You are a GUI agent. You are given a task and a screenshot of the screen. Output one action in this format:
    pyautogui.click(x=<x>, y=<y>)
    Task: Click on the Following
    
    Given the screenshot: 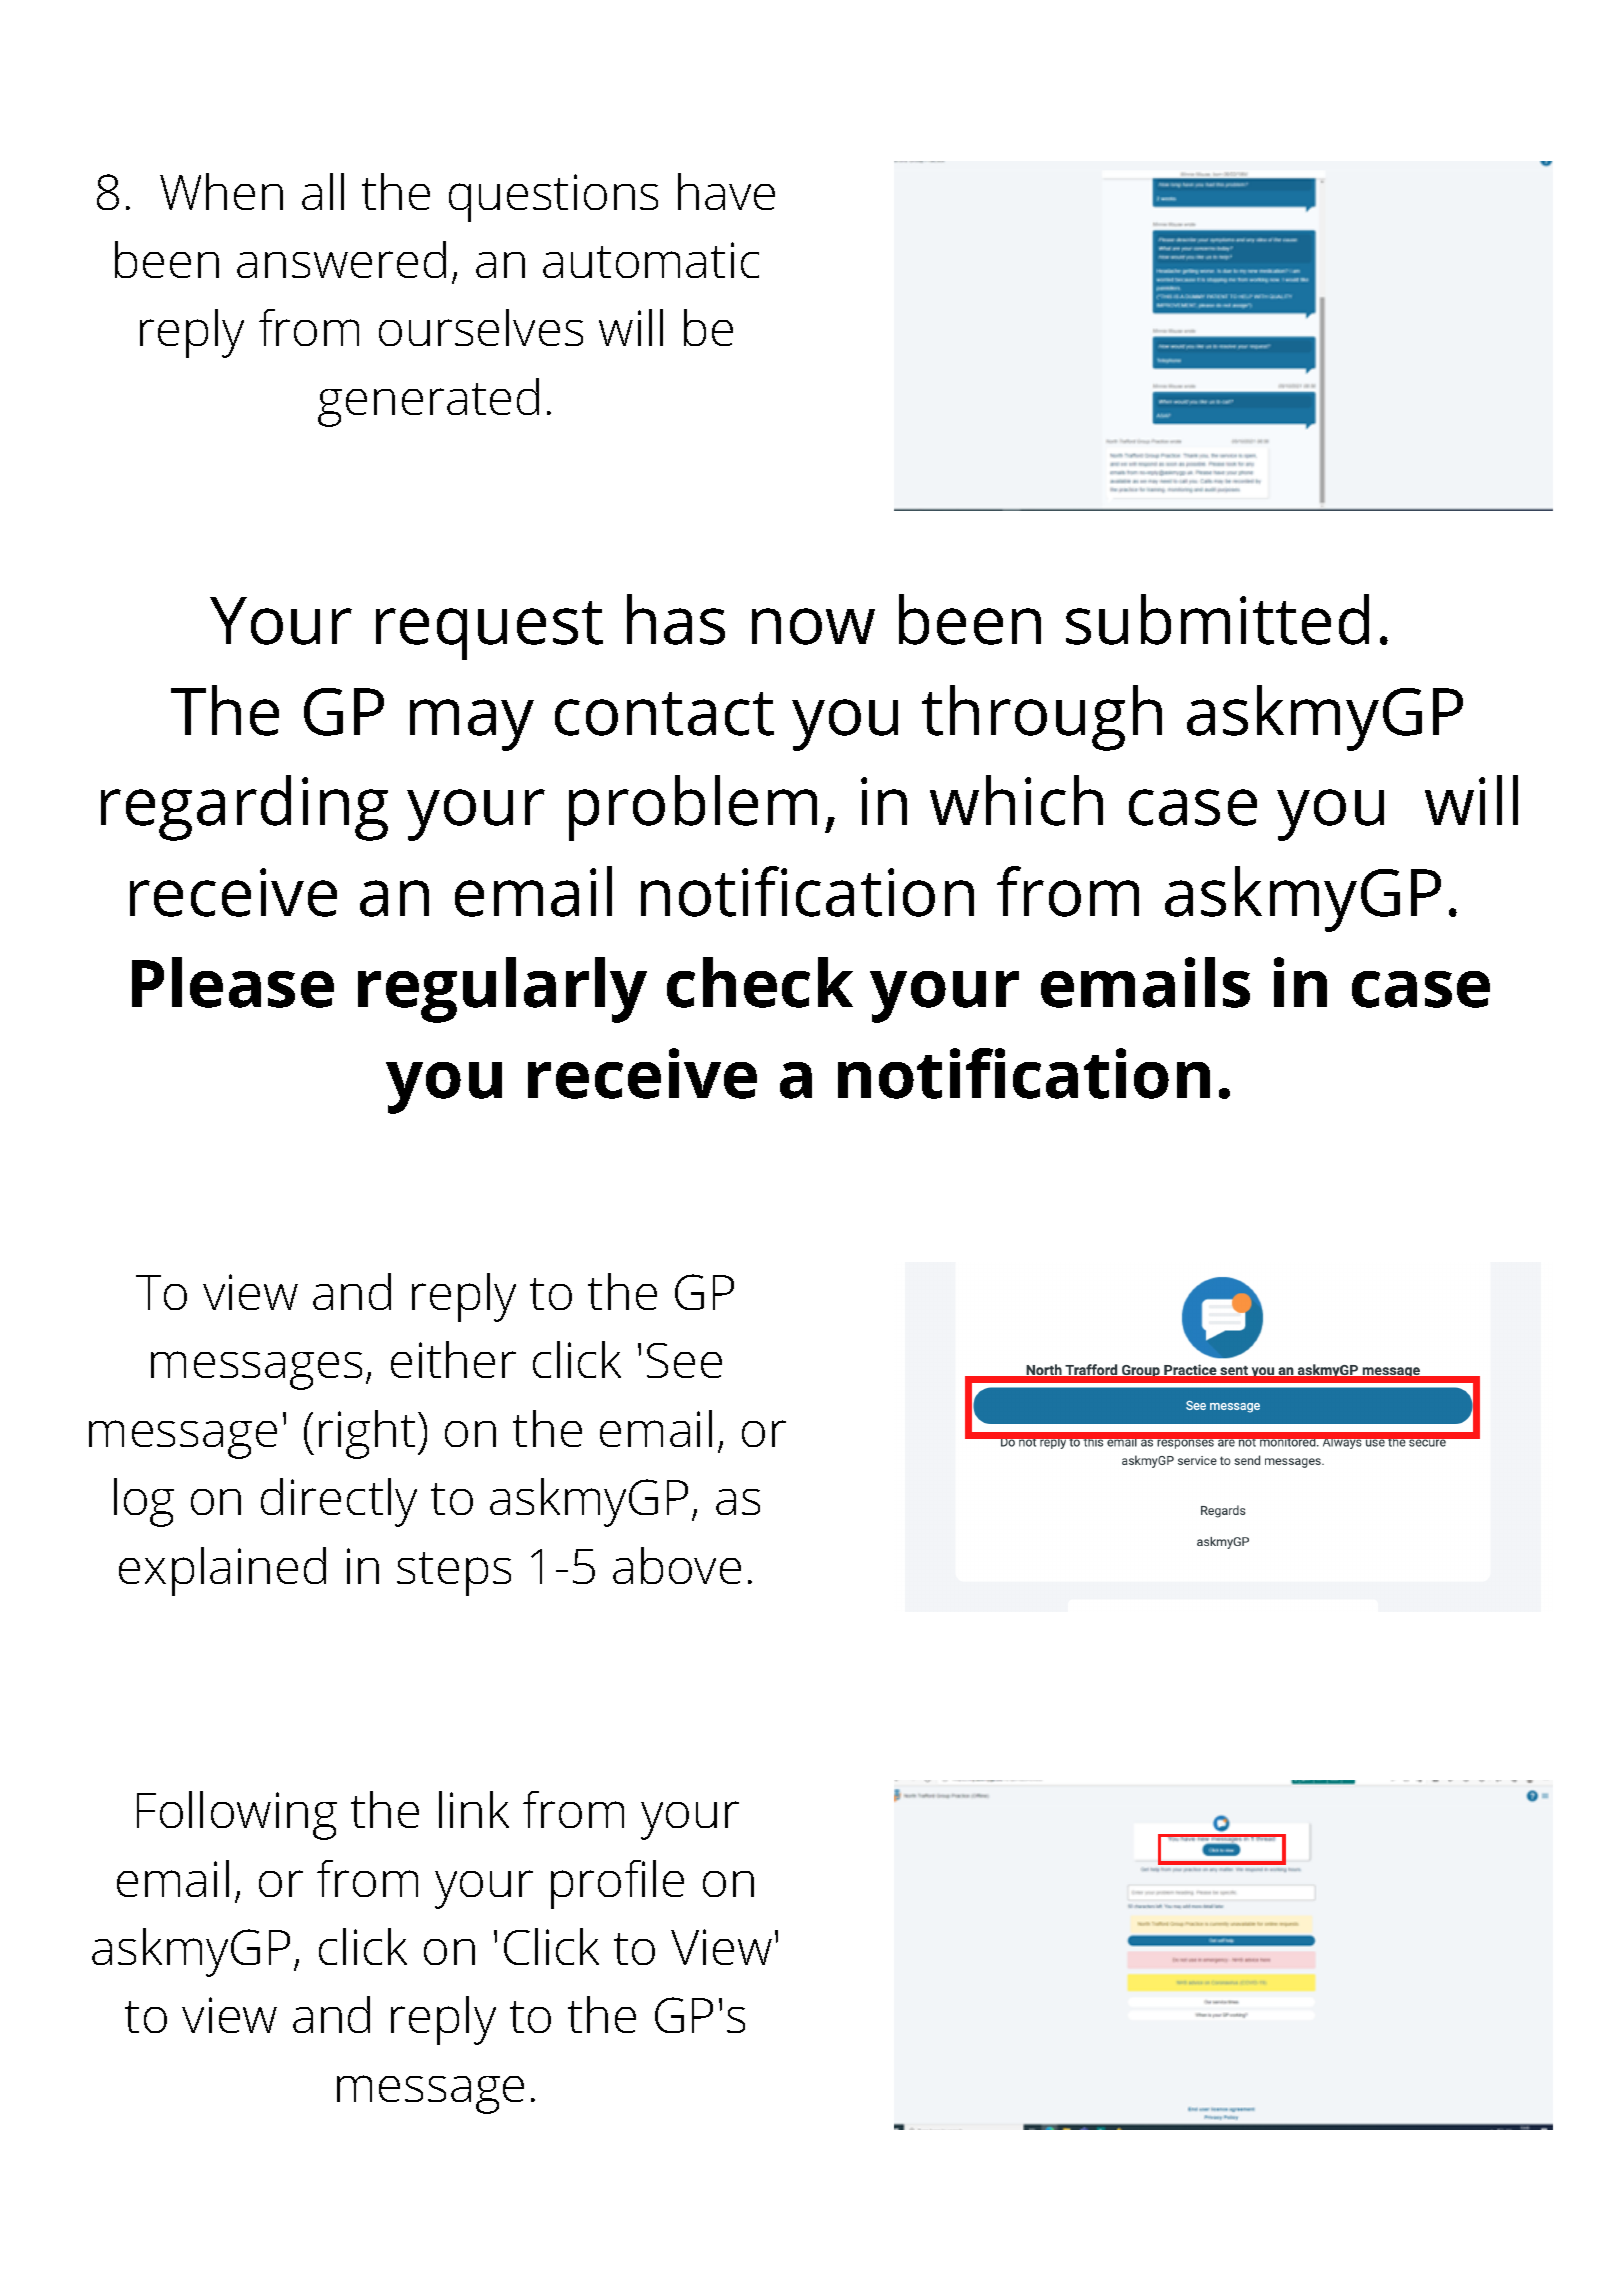 What is the action you would take?
    pyautogui.click(x=237, y=1815)
